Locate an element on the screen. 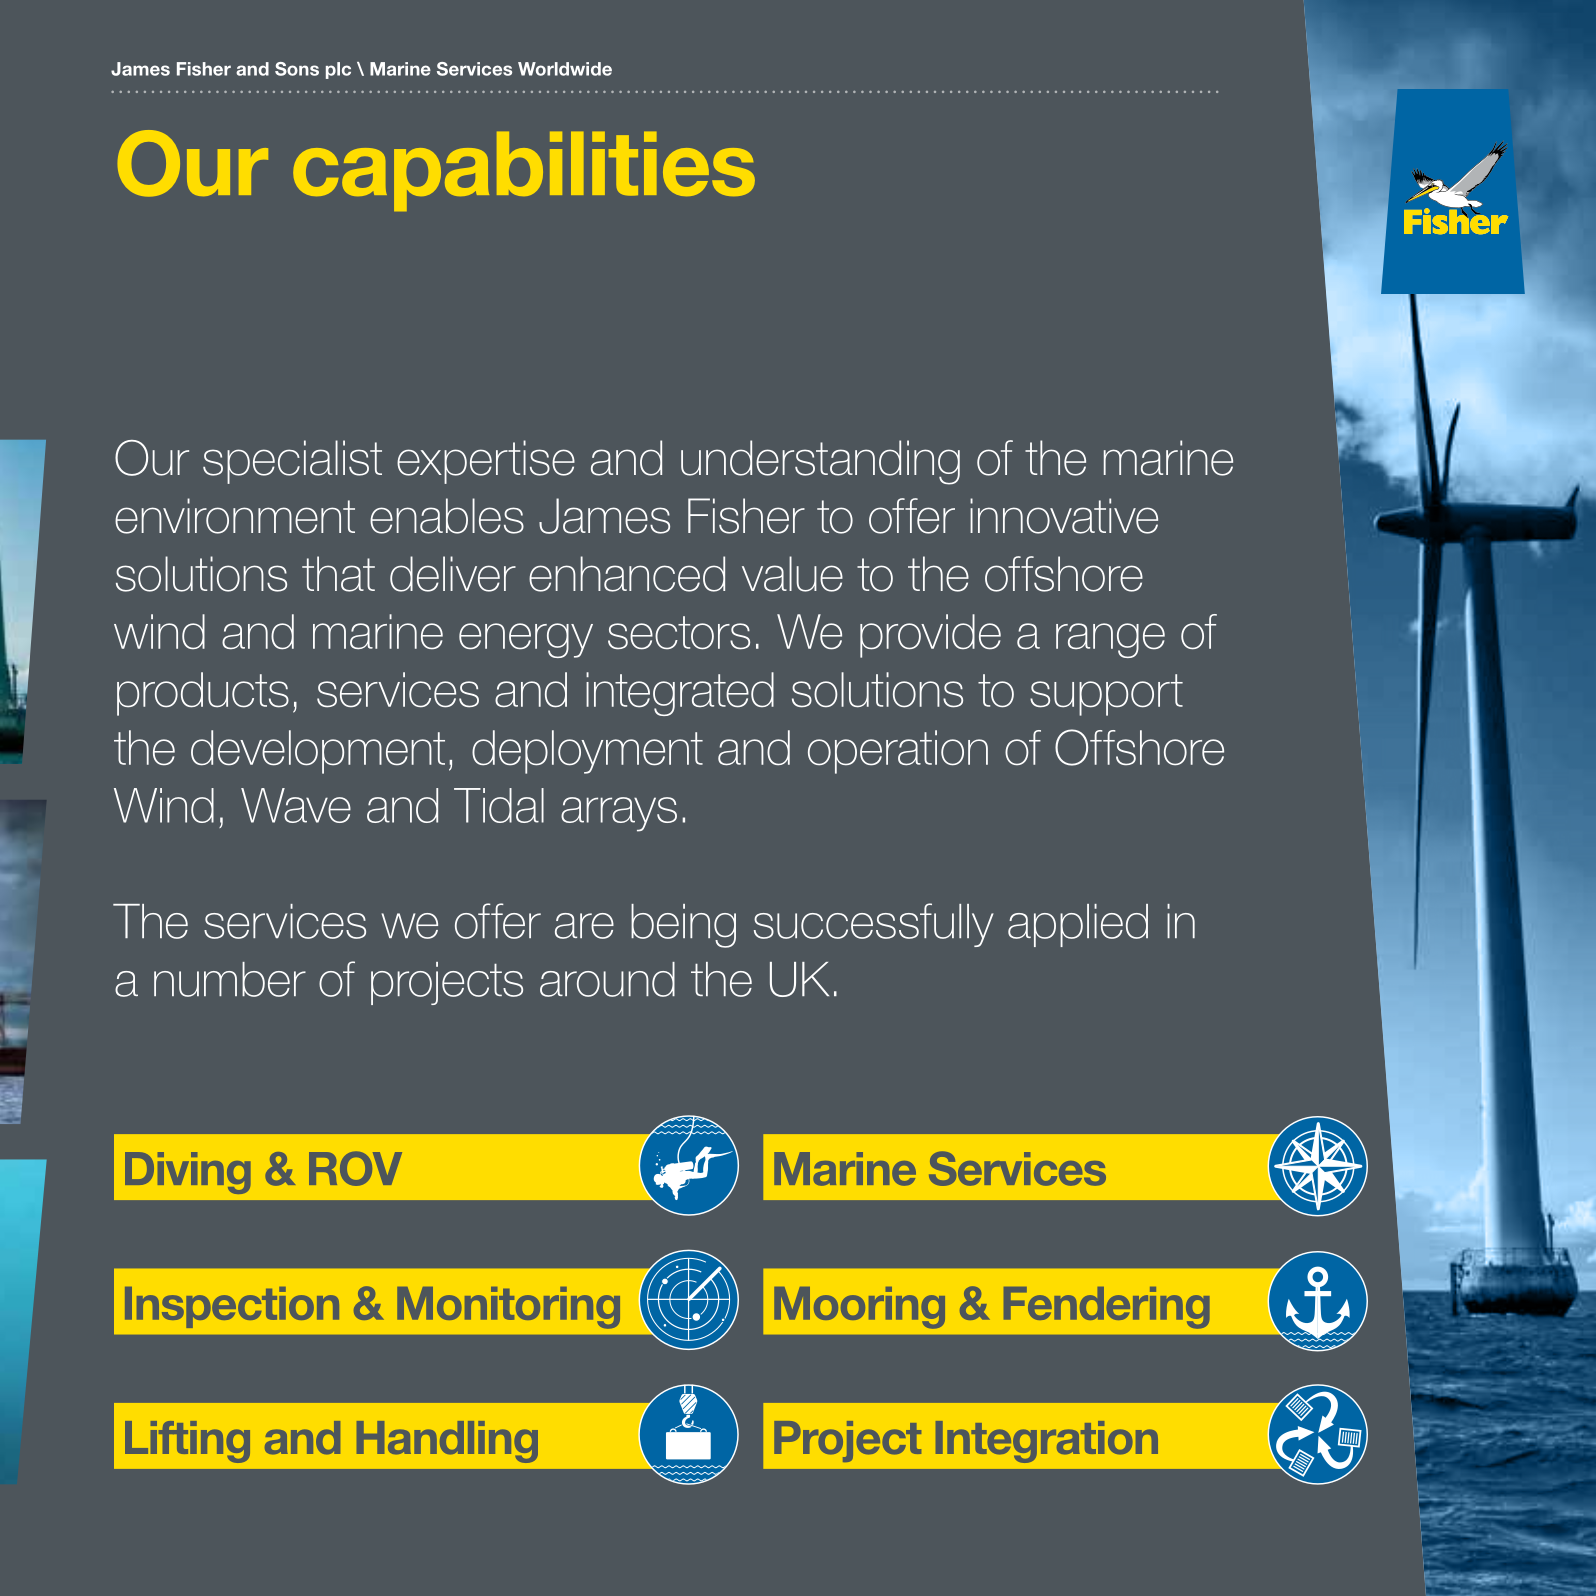  applied is located at coordinates (1078, 925).
